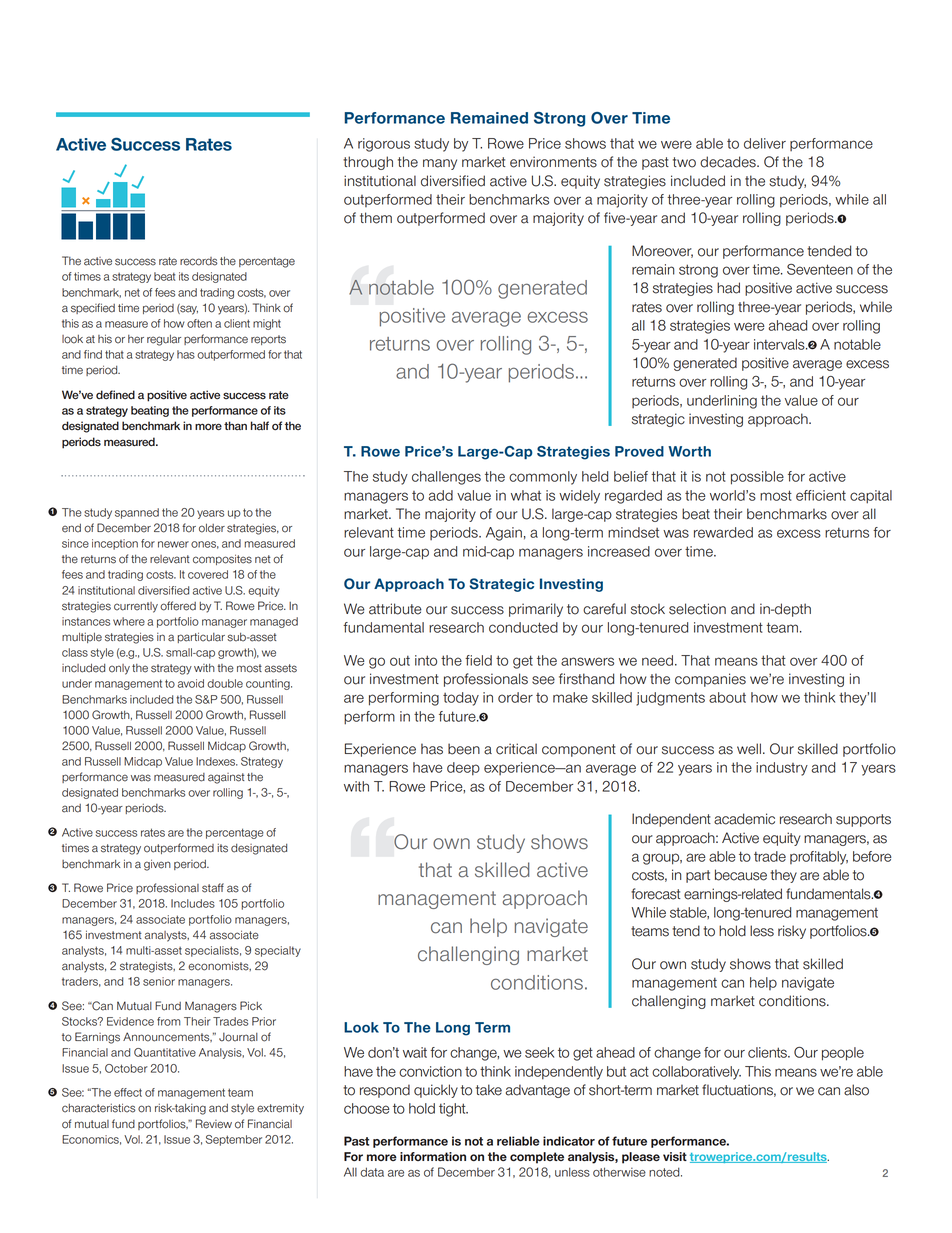 This screenshot has width=952, height=1233. I want to click on records, so click(199, 261).
